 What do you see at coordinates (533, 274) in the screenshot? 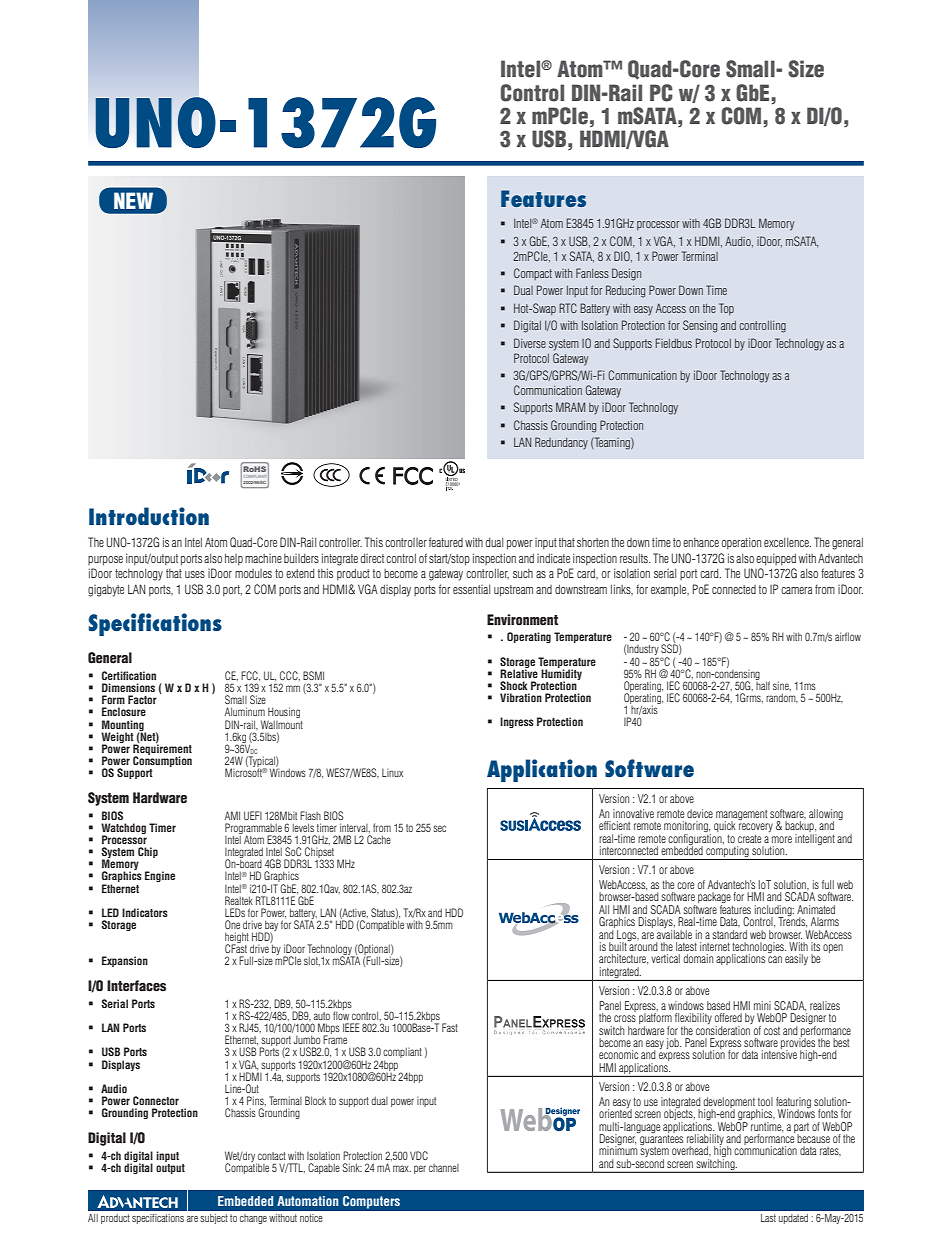
I see `Compact` at bounding box center [533, 274].
